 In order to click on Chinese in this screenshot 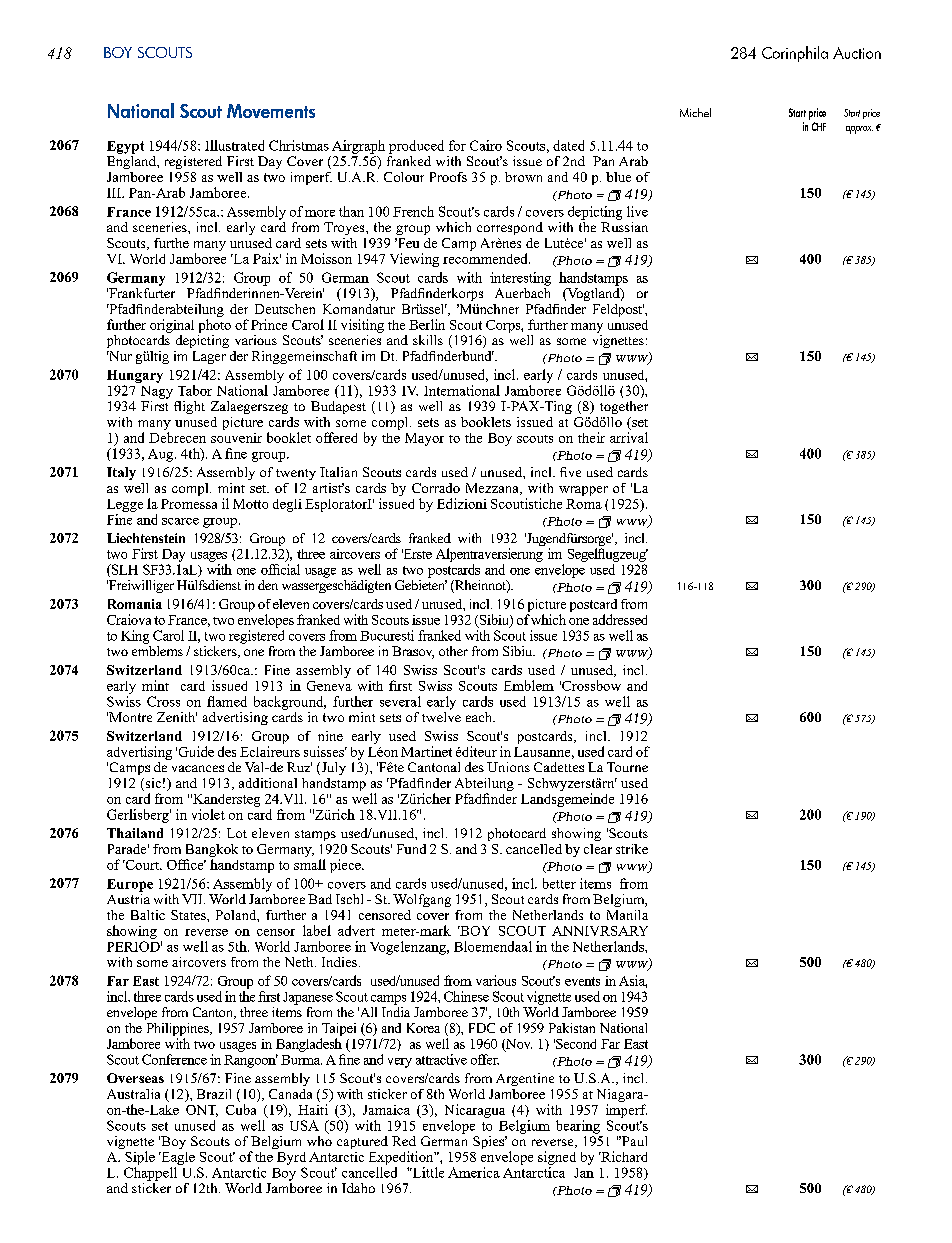, I will do `click(466, 996)`.
